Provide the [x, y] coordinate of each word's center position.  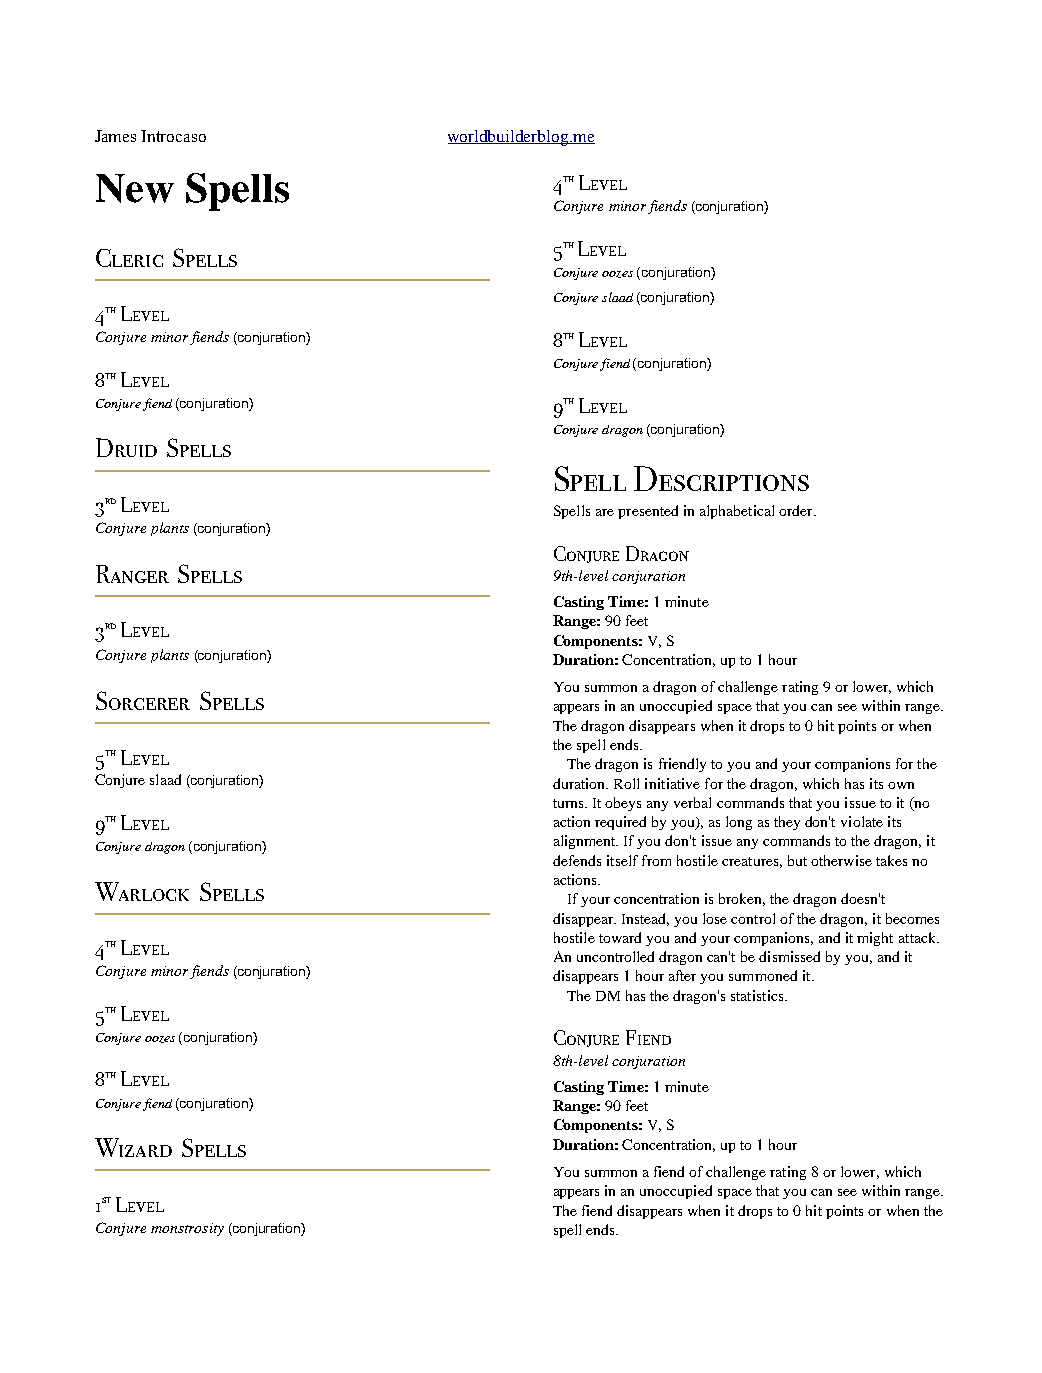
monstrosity [187, 1229]
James [115, 136]
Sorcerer [143, 700]
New [135, 188]
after [682, 975]
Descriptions [721, 478]
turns [569, 803]
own [901, 785]
